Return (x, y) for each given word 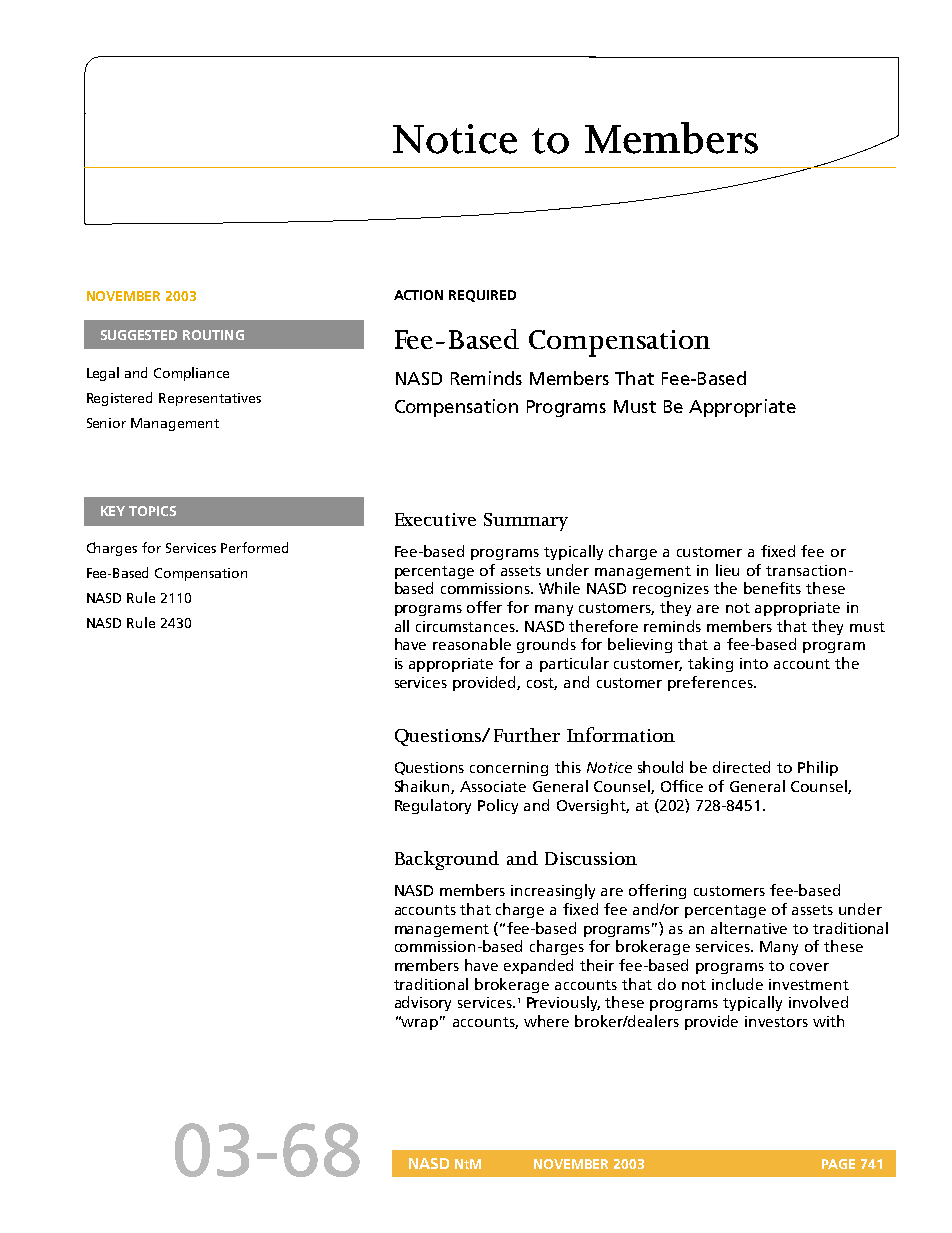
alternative (749, 928)
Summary (526, 522)
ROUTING (213, 335)
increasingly (553, 891)
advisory (423, 1003)
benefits (772, 588)
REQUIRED (482, 296)
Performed (254, 547)
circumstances (466, 626)
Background (447, 860)
